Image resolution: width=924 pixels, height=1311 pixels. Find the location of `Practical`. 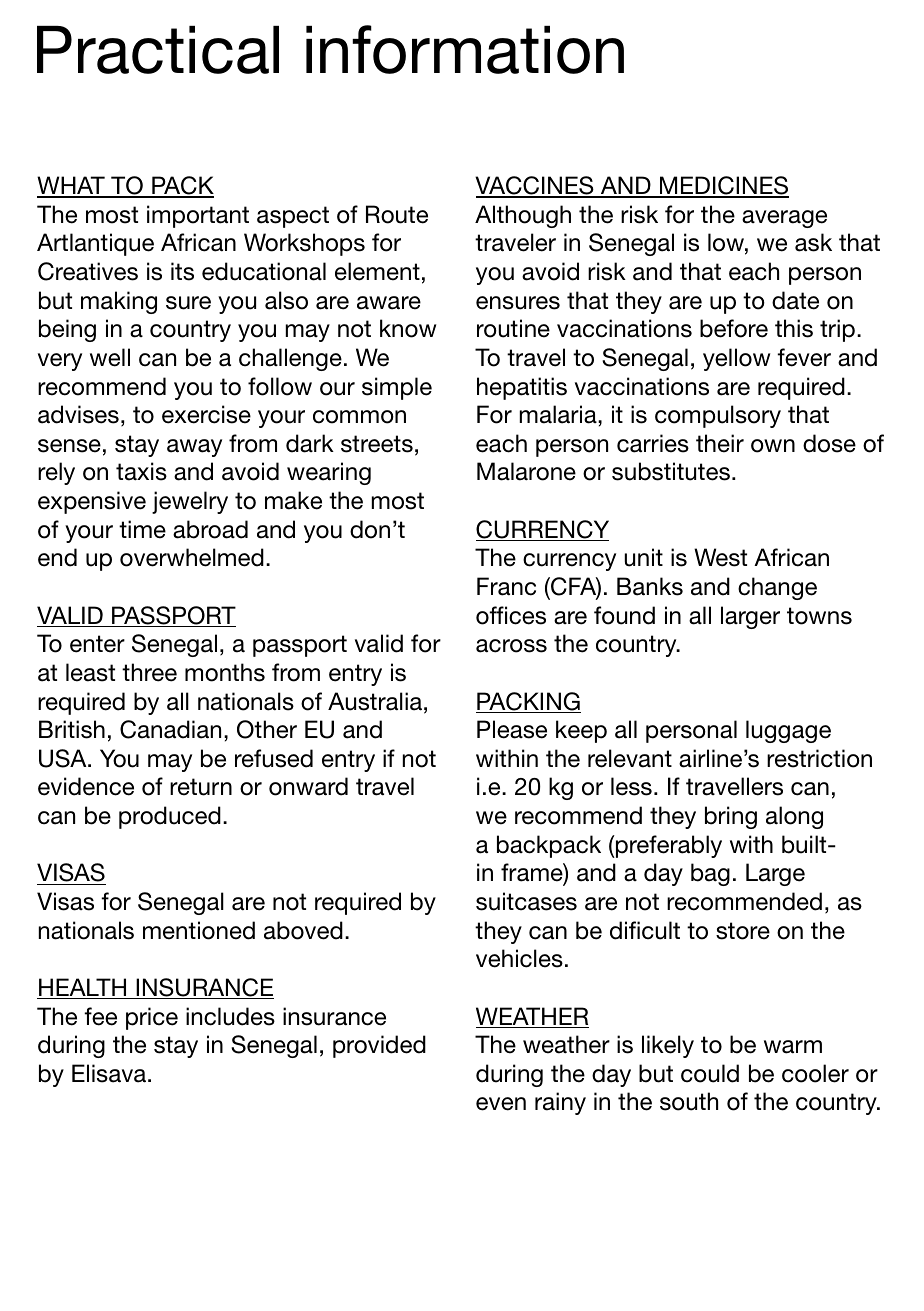

Practical is located at coordinates (158, 50).
